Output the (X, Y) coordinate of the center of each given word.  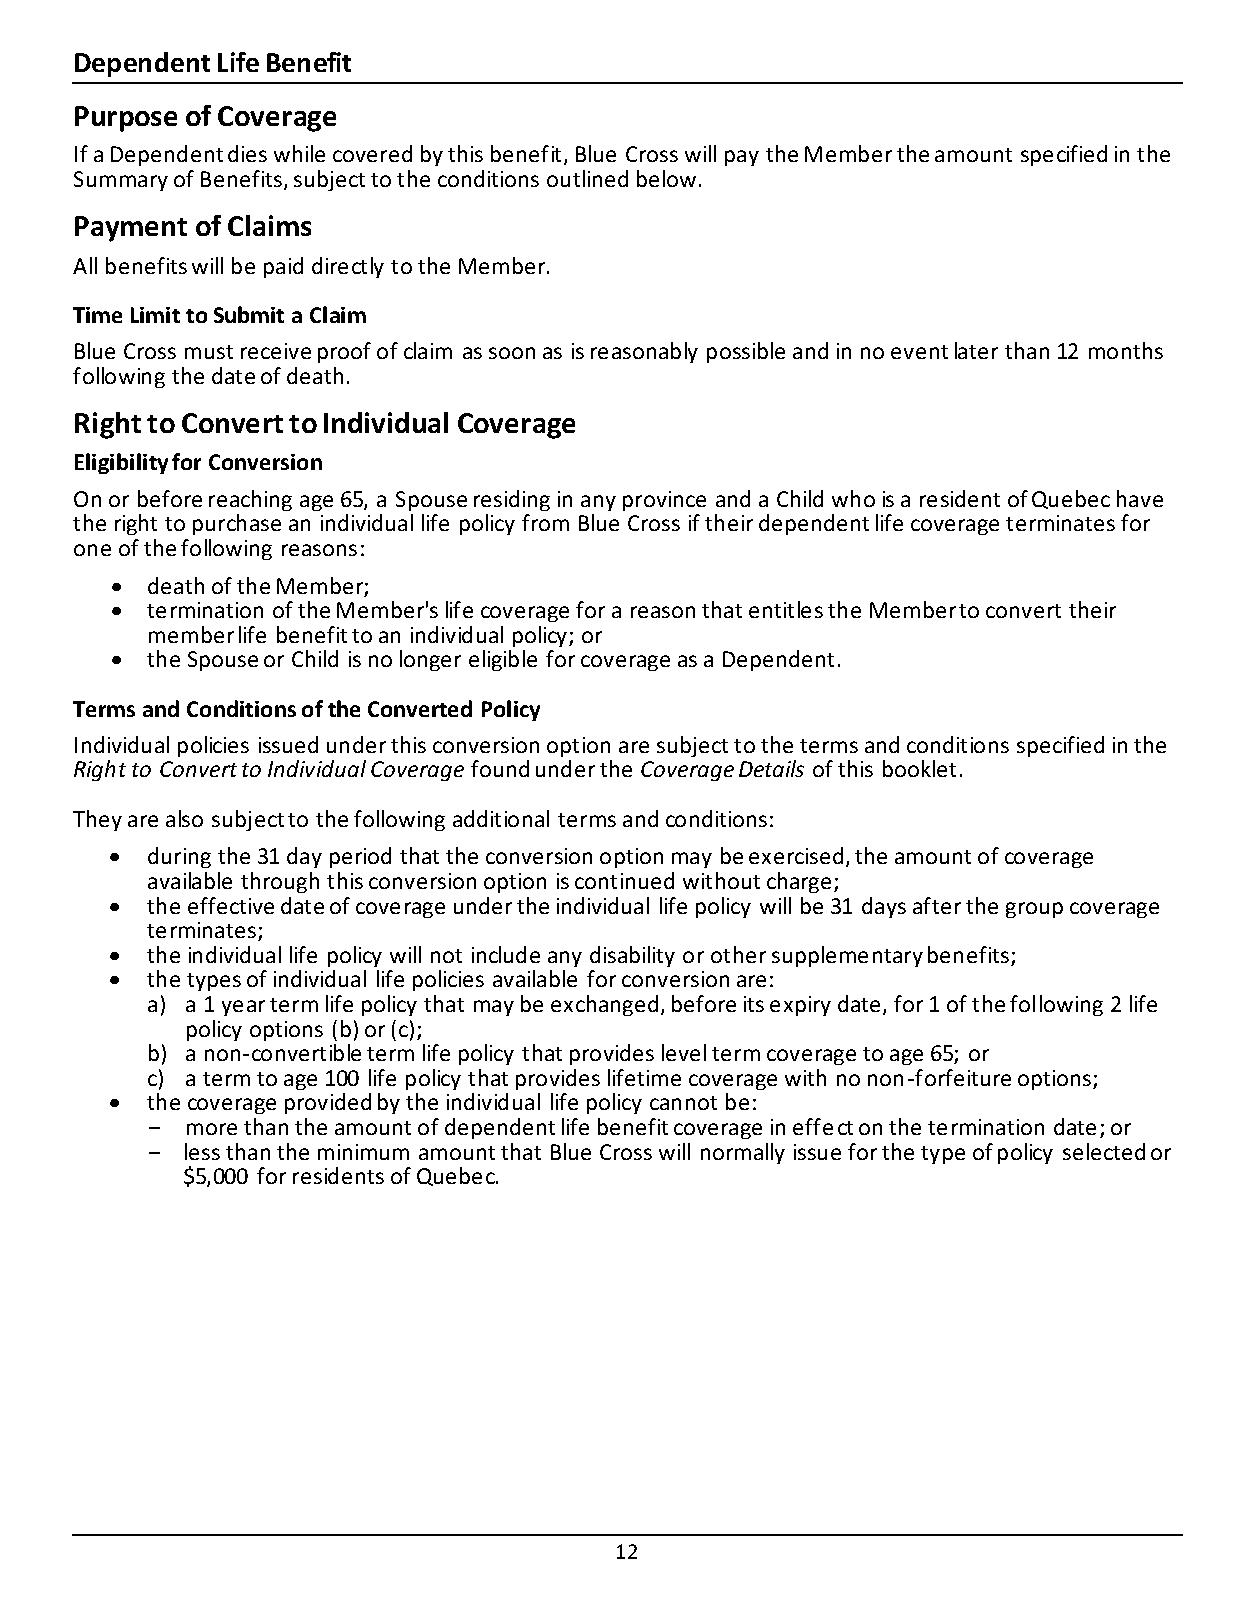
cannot (683, 1103)
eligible (503, 660)
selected (1104, 1151)
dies (247, 153)
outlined (587, 178)
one (92, 550)
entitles (786, 609)
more (212, 1129)
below (666, 178)
